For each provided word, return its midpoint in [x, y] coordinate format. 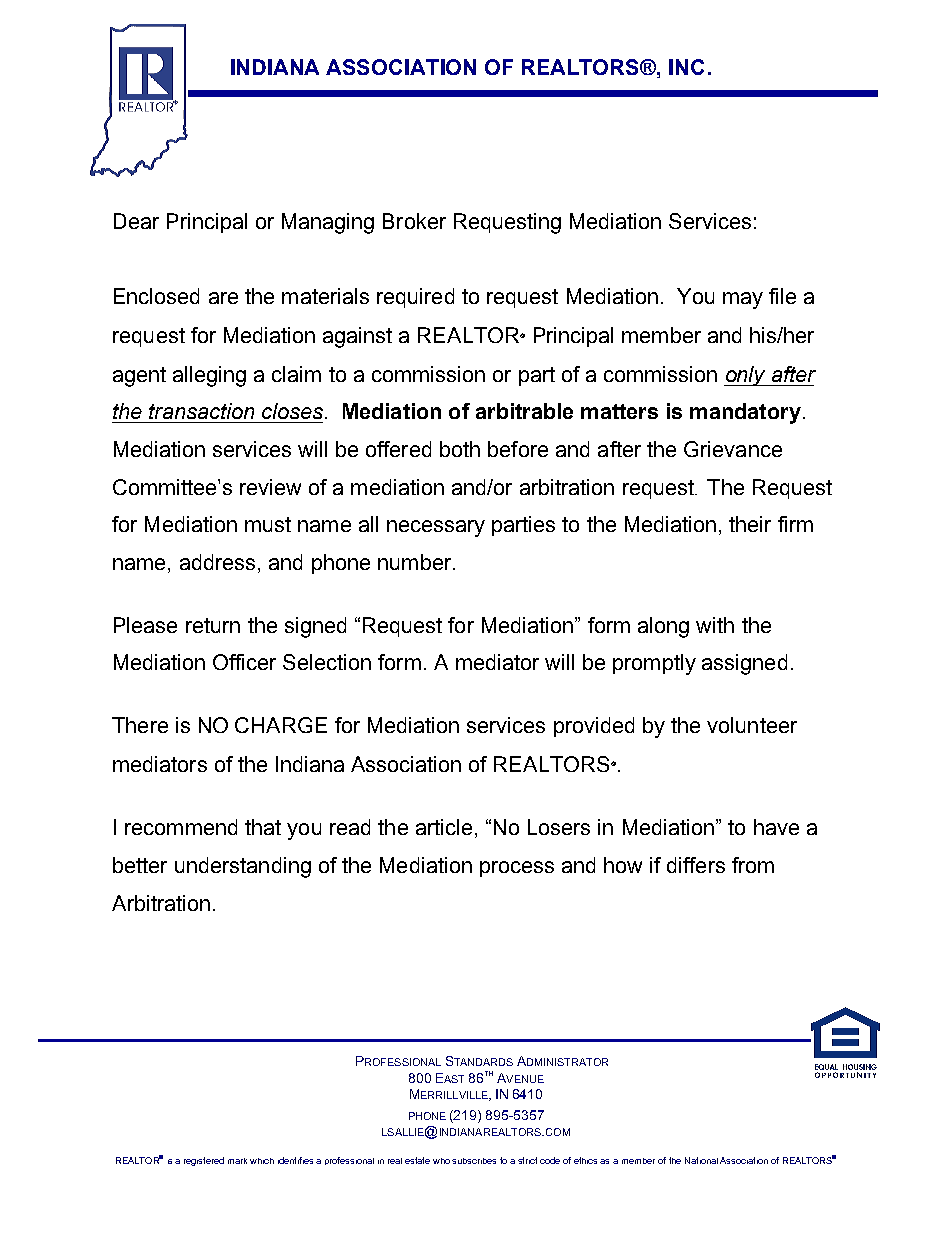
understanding [243, 867]
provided [594, 727]
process [517, 869]
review [270, 487]
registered [204, 1161]
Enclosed [156, 296]
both [460, 449]
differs [696, 865]
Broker [414, 221]
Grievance [733, 449]
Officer [244, 662]
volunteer [752, 725]
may [743, 300]
